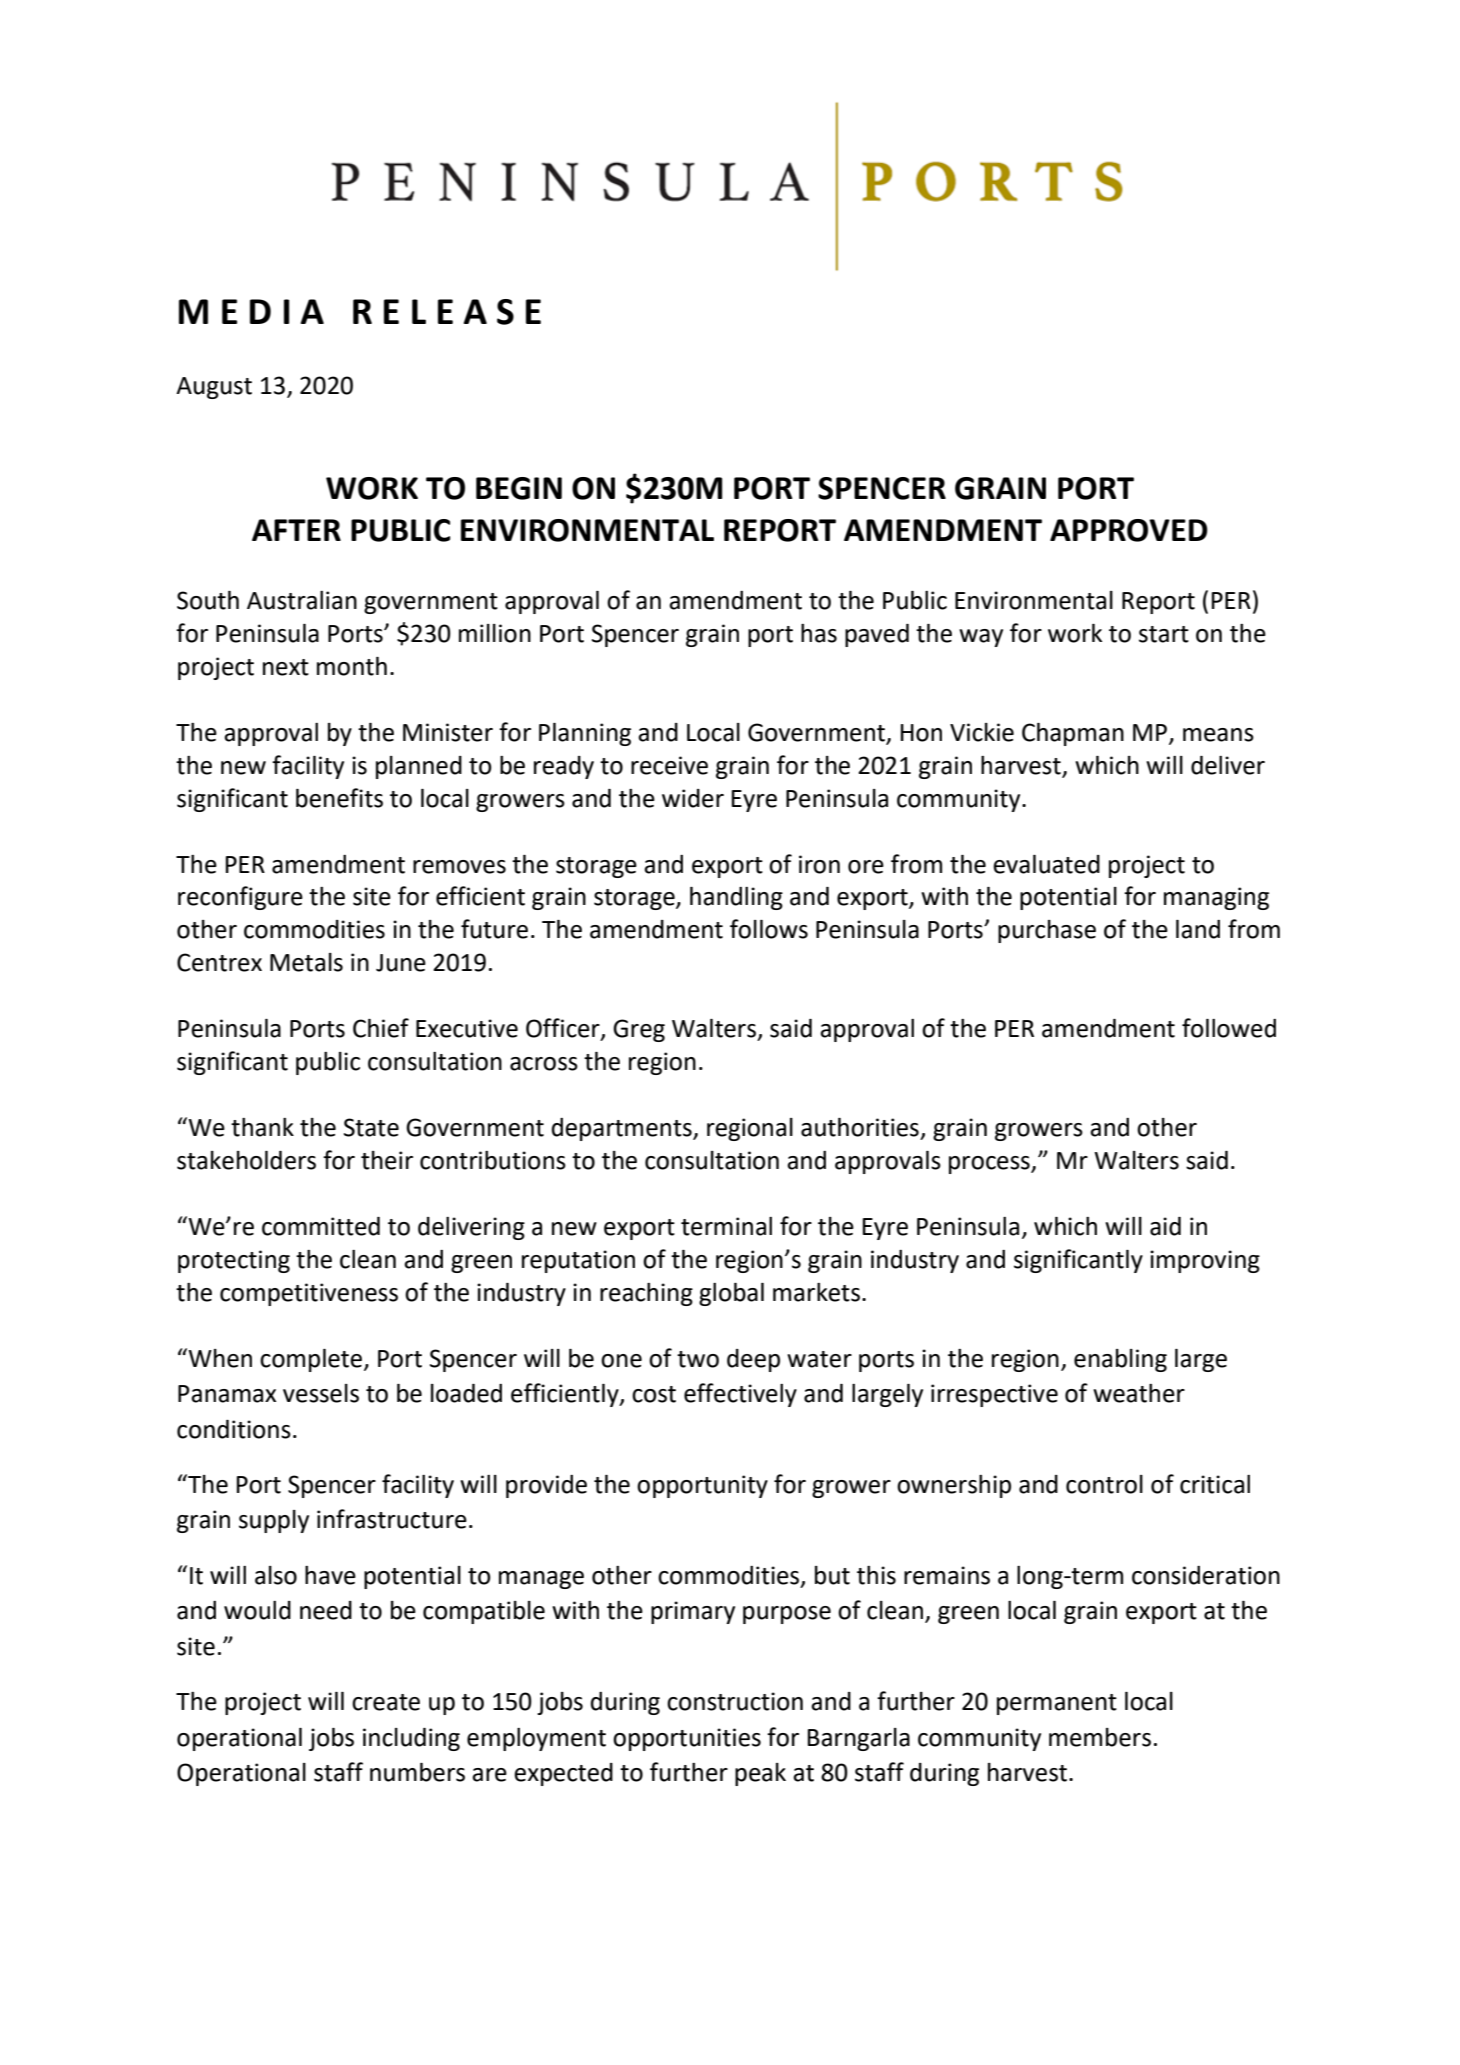 The image size is (1460, 2065). What do you see at coordinates (386, 1702) in the document?
I see `create` at bounding box center [386, 1702].
